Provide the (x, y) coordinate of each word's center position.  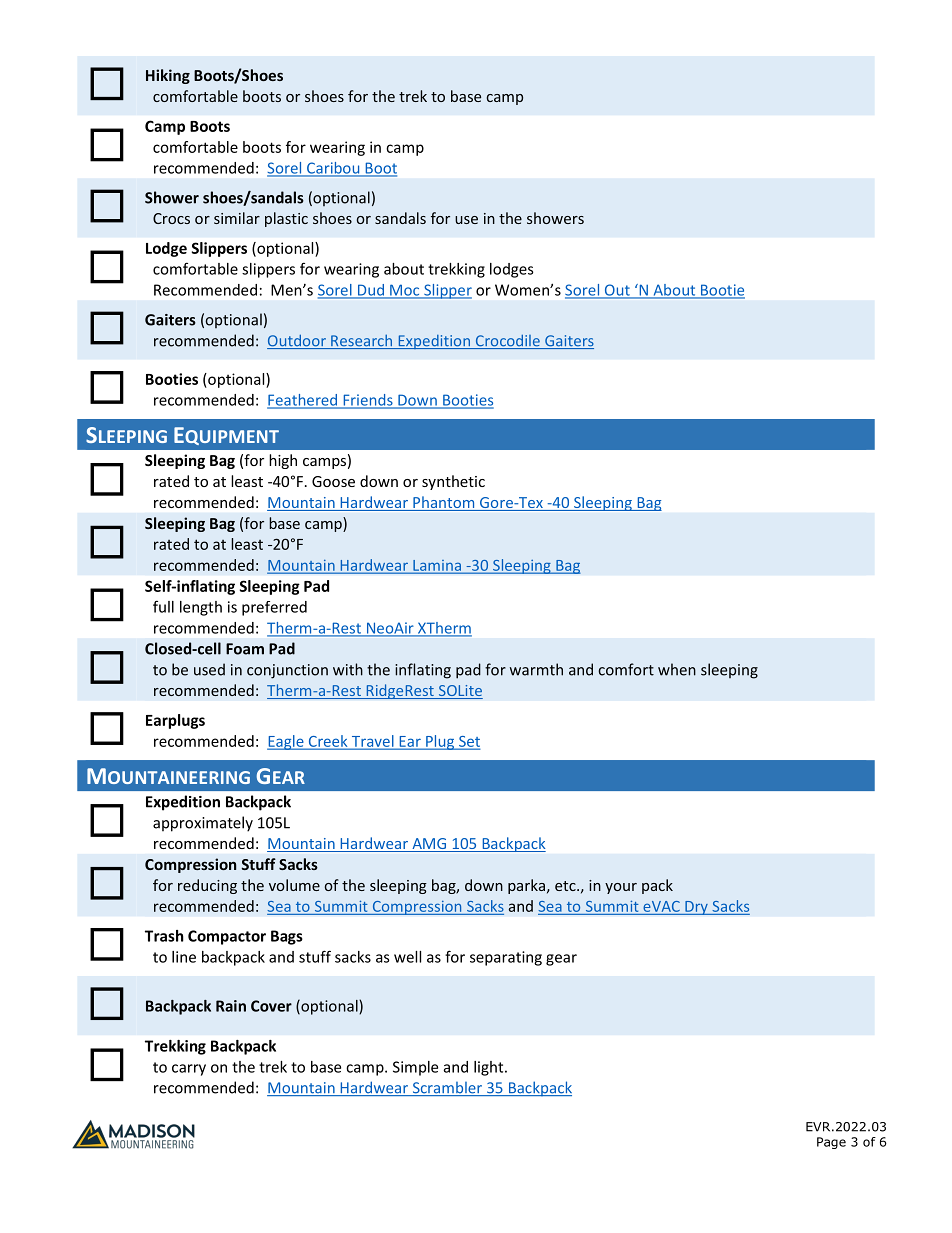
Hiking (168, 76)
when (677, 669)
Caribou (333, 169)
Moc (405, 291)
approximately (203, 824)
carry (189, 1070)
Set (468, 742)
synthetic (453, 482)
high (283, 461)
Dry (696, 908)
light (490, 1068)
